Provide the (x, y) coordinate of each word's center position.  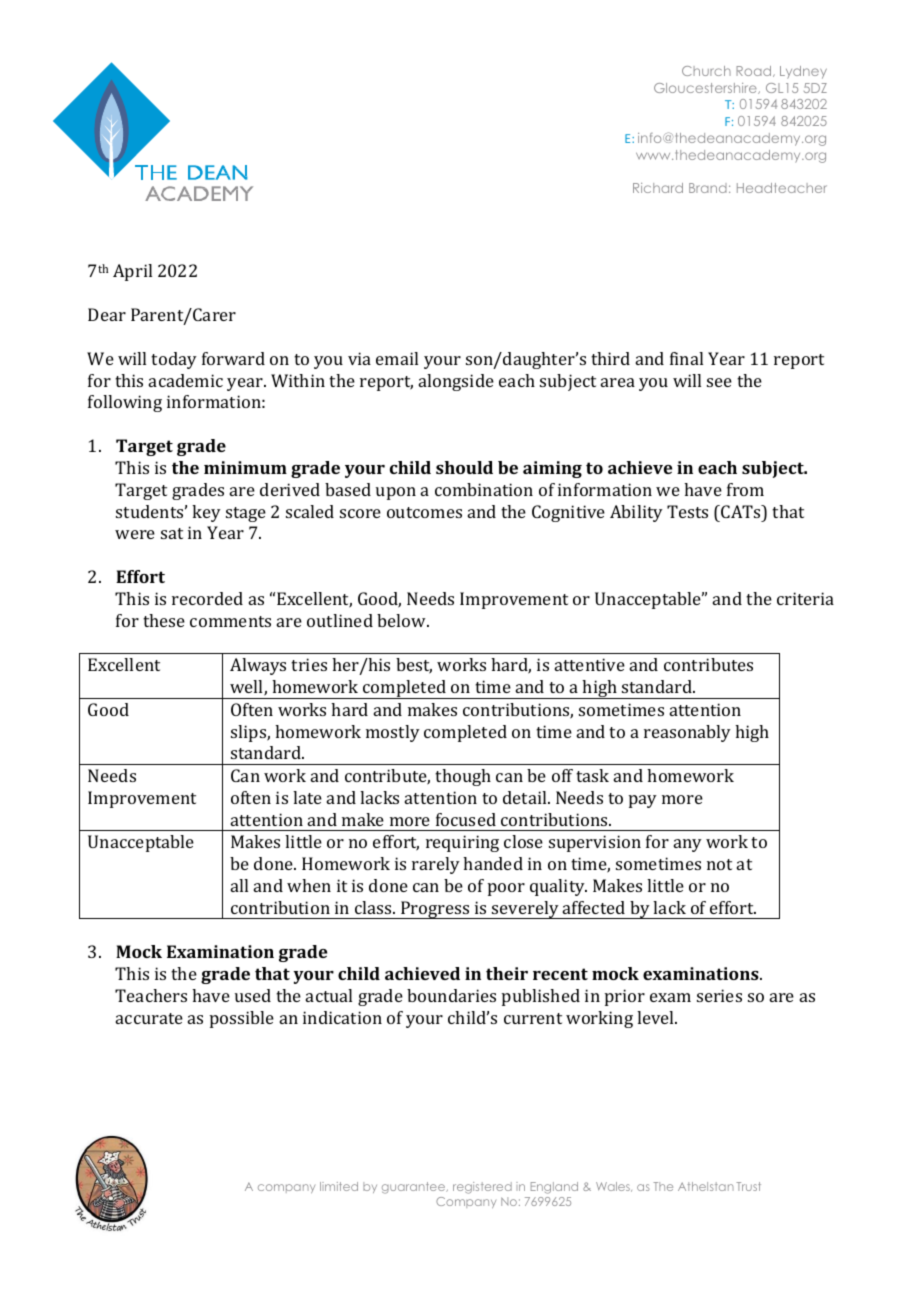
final (686, 358)
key (206, 513)
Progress (435, 910)
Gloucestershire (706, 88)
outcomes (424, 512)
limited (339, 1186)
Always (258, 666)
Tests (687, 511)
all (239, 885)
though (463, 777)
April (132, 272)
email (397, 358)
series (719, 995)
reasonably (687, 733)
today (174, 360)
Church (706, 71)
